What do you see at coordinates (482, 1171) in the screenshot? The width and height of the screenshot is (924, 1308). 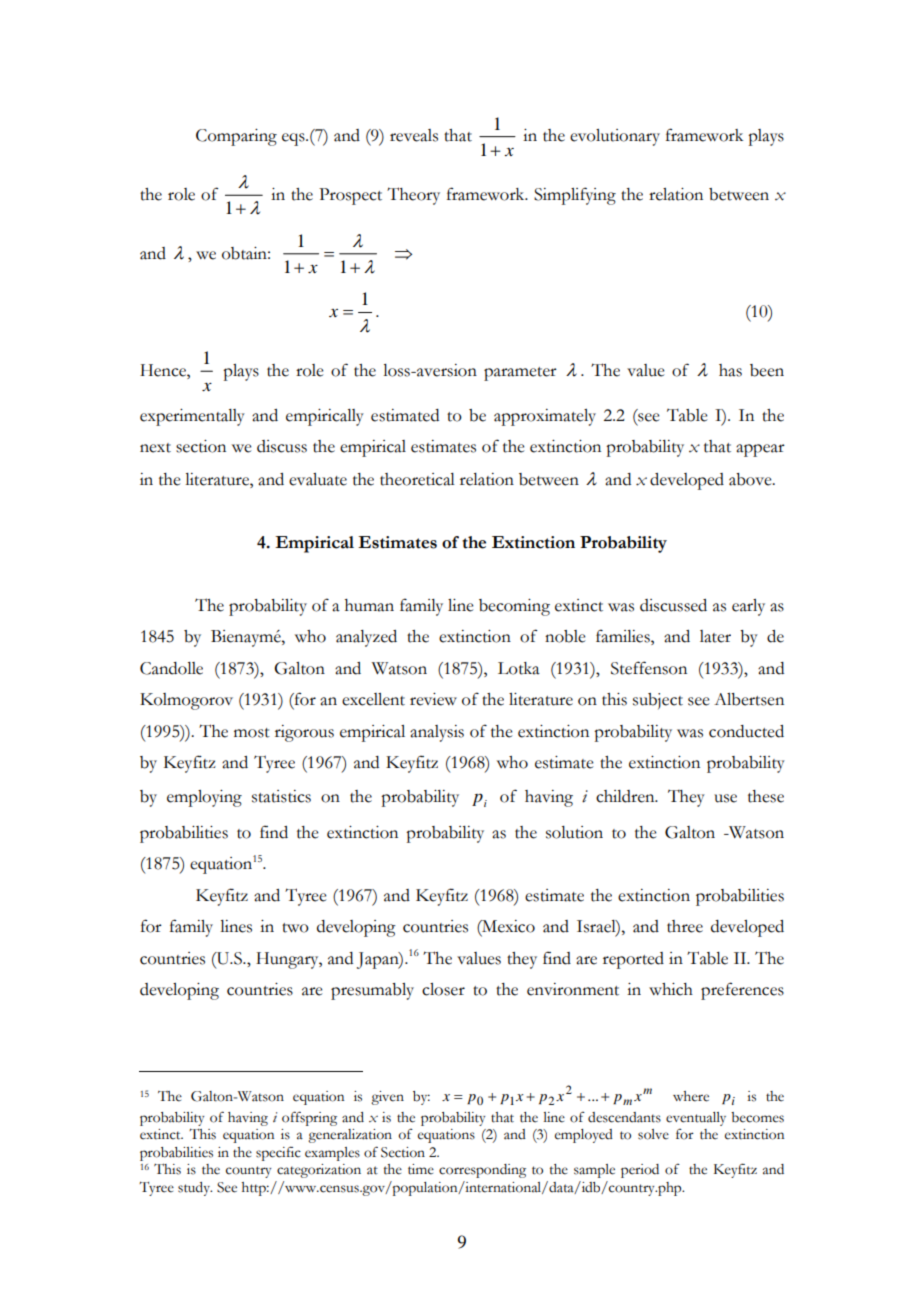 I see `corresponding` at bounding box center [482, 1171].
